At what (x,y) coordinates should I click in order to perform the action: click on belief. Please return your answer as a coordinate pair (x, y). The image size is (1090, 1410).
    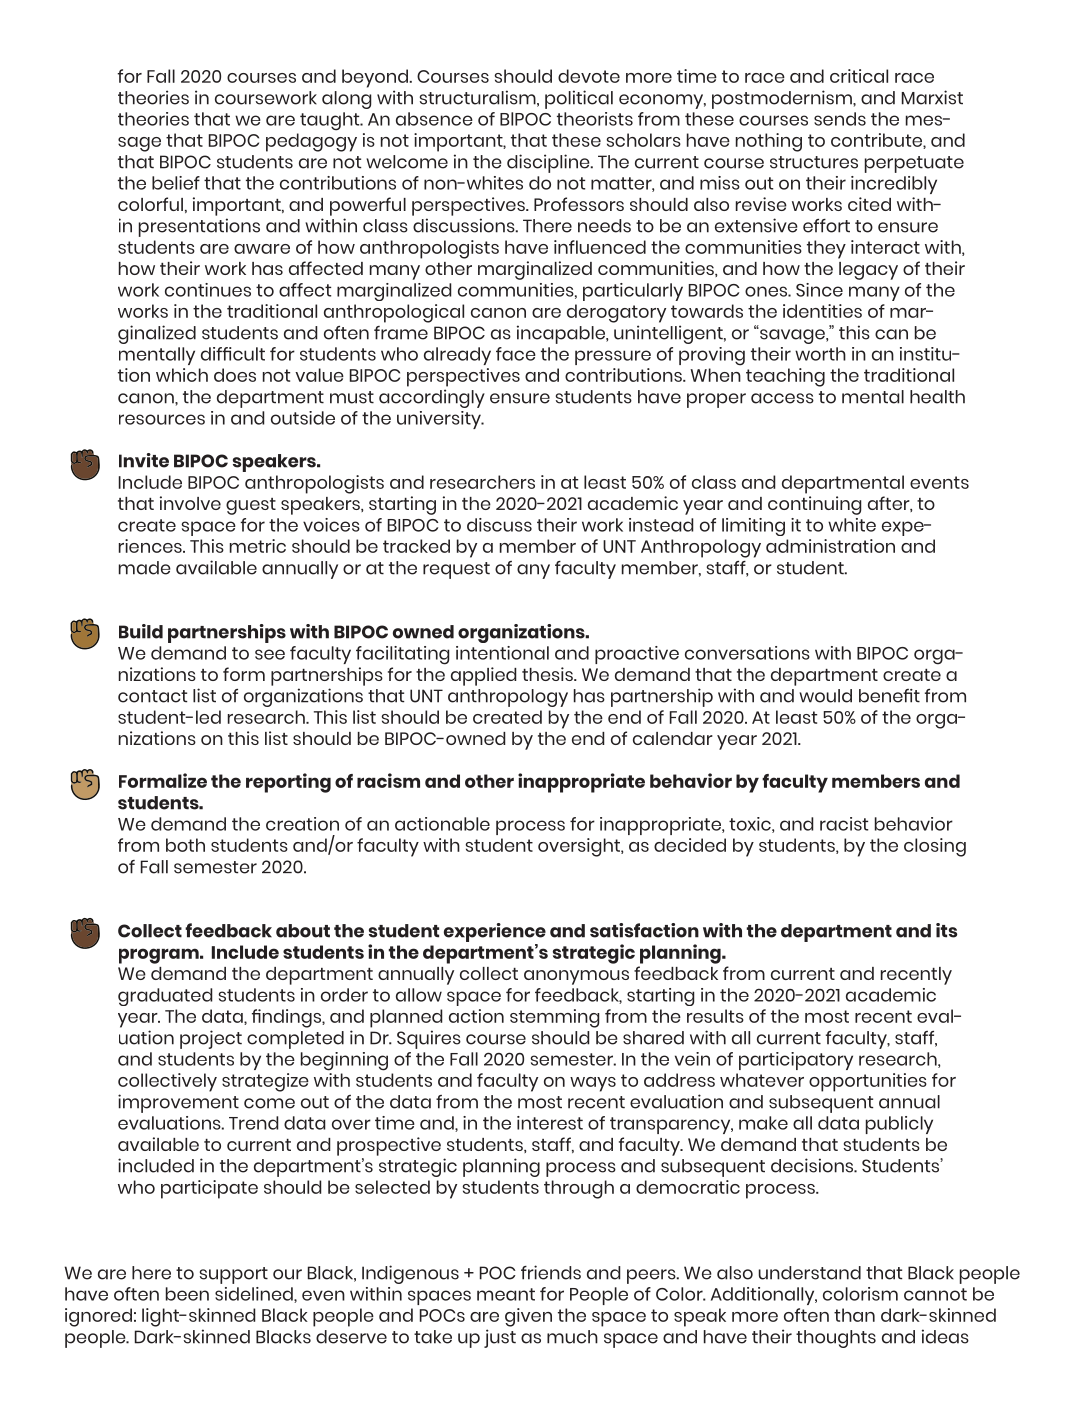
    Looking at the image, I should click on (176, 183).
